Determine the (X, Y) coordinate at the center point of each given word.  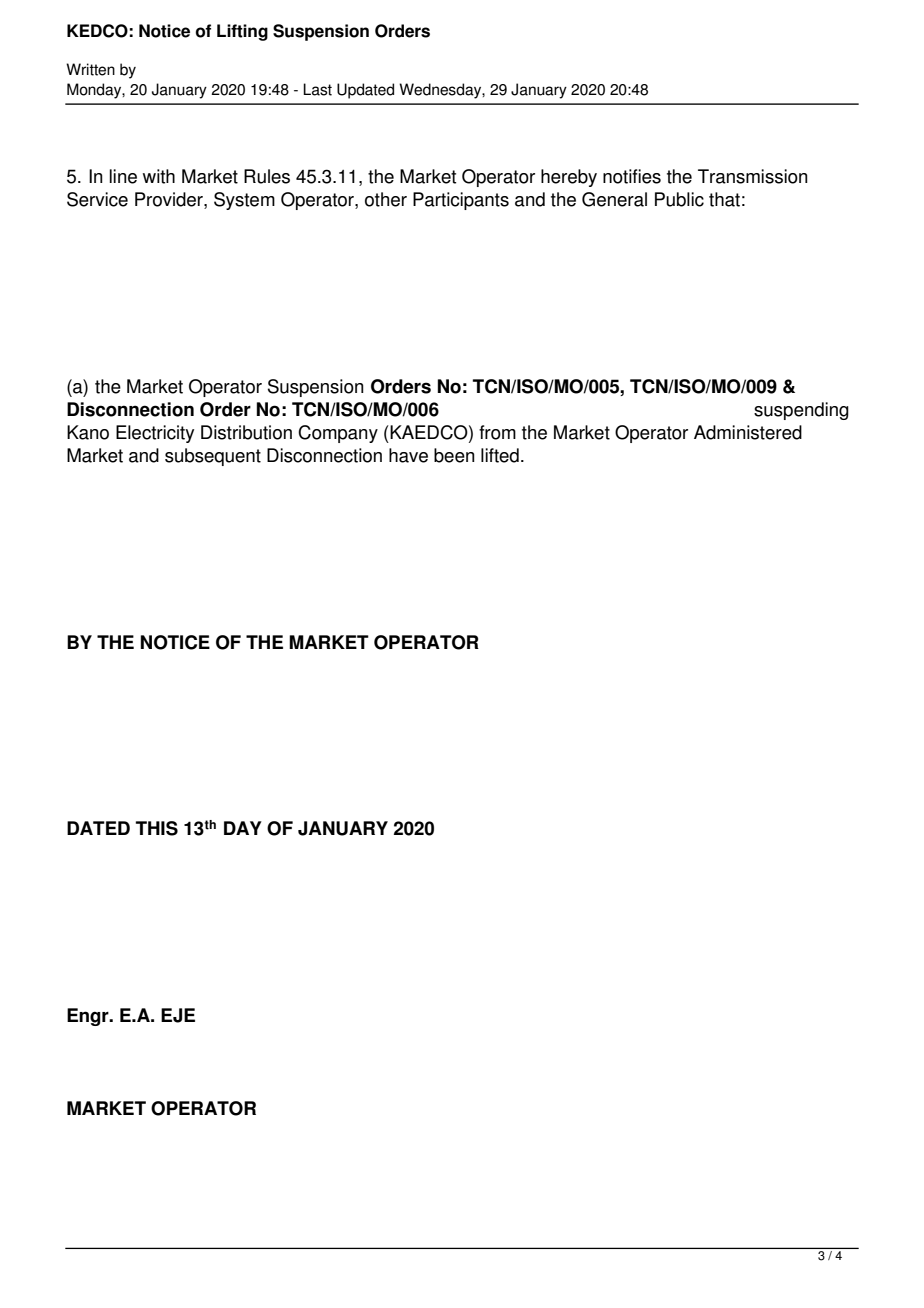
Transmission (753, 176)
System (244, 201)
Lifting (242, 32)
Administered (748, 432)
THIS (156, 828)
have (408, 455)
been (454, 455)
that (724, 199)
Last (317, 89)
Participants (461, 201)
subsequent (213, 457)
